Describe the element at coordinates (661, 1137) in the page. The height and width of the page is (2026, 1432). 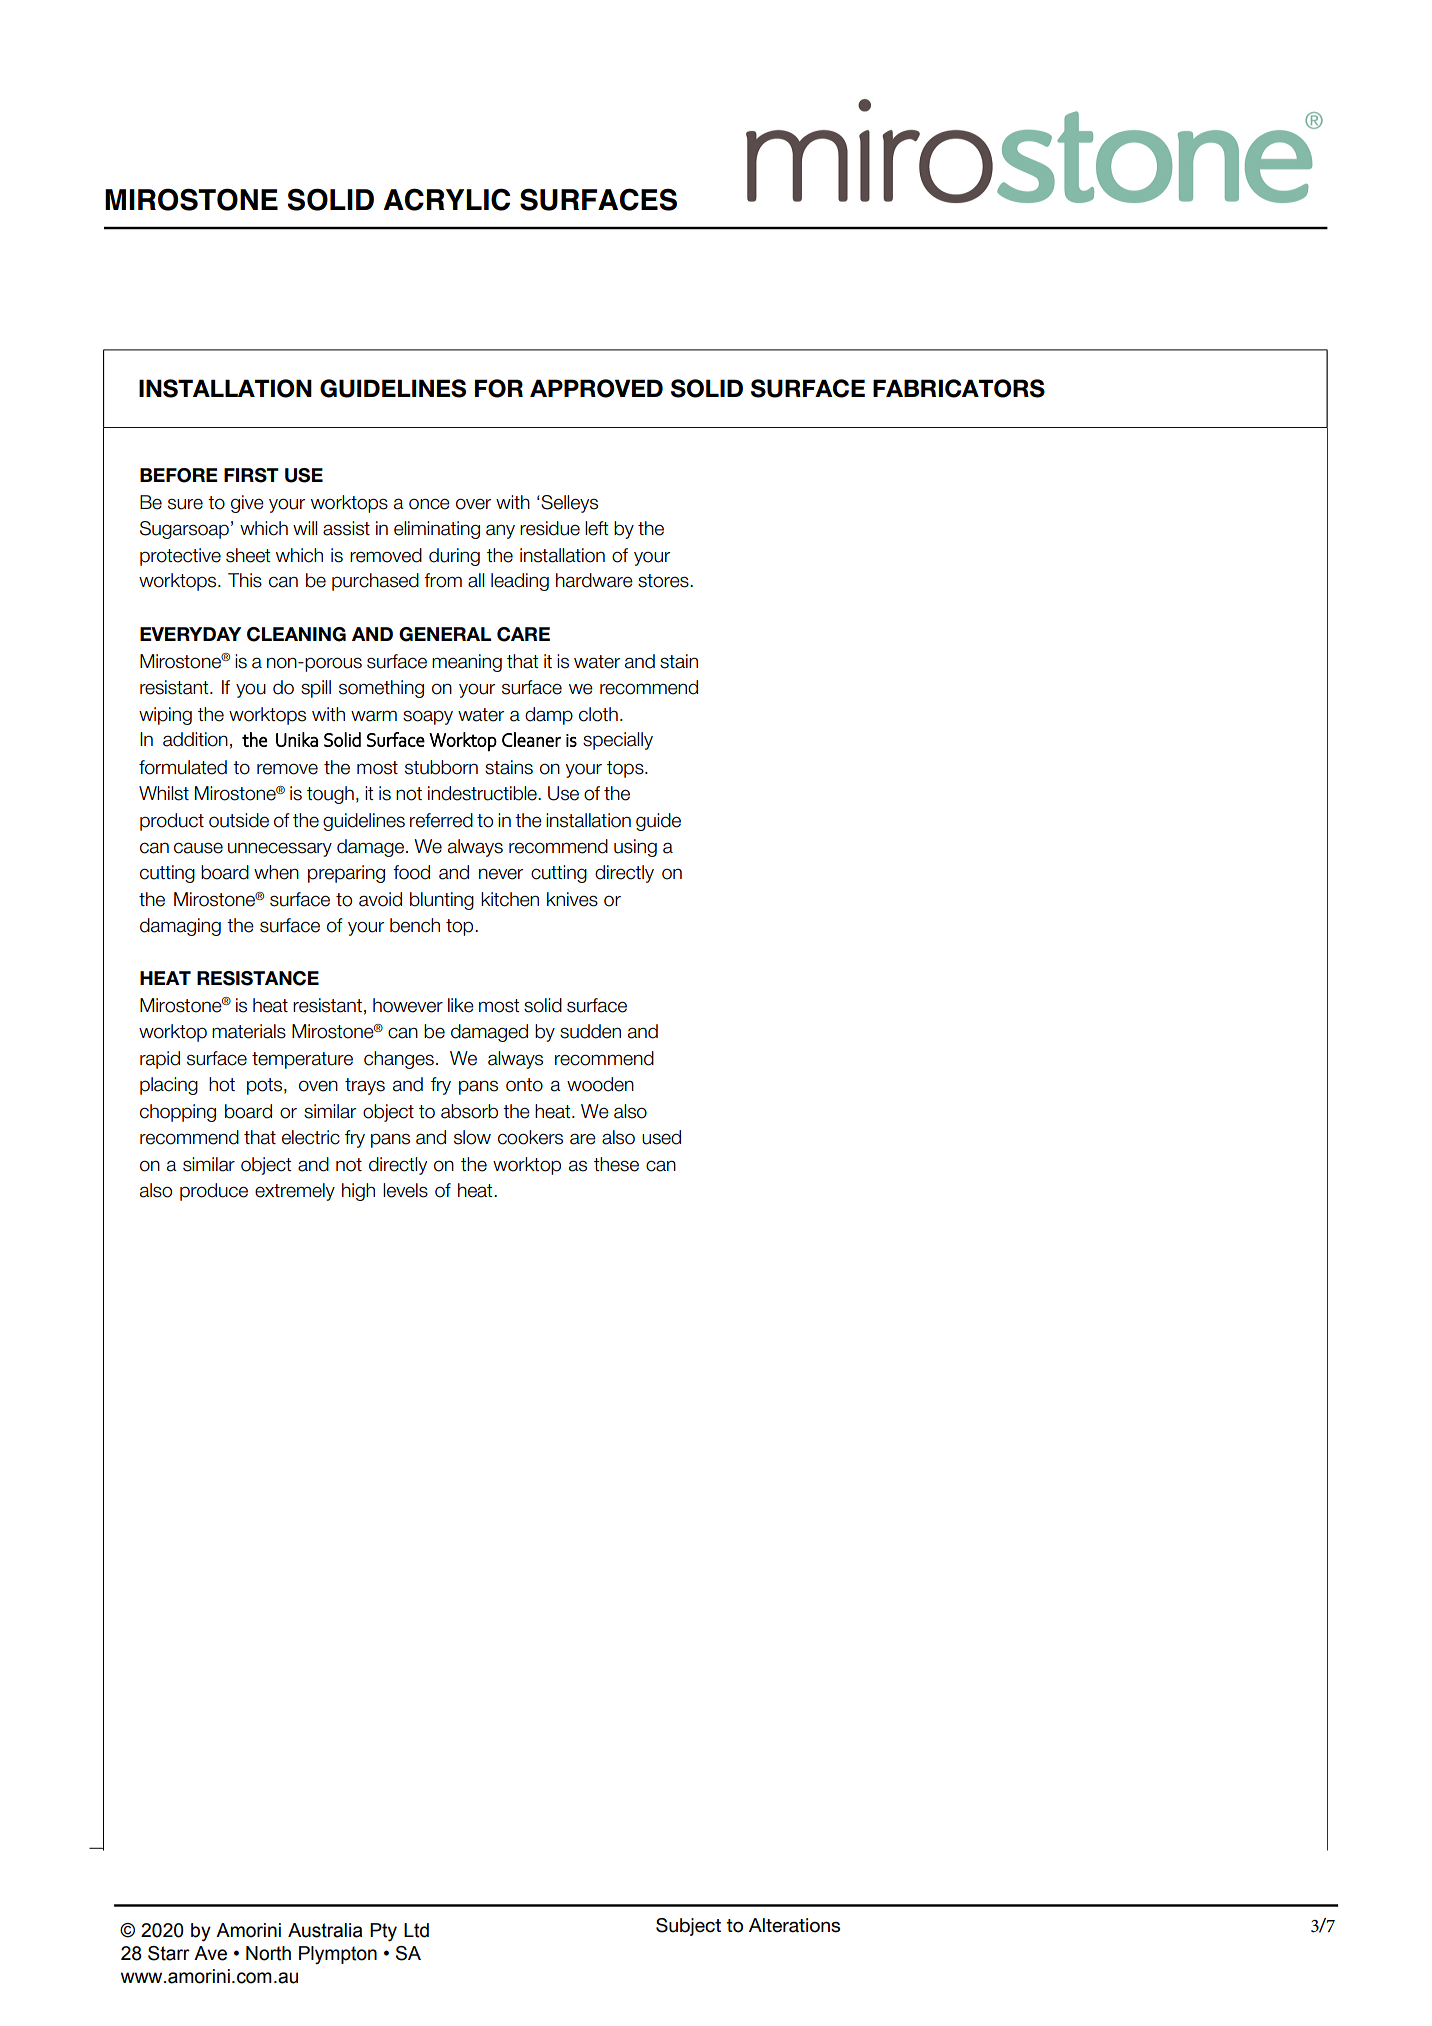
I see `used` at that location.
